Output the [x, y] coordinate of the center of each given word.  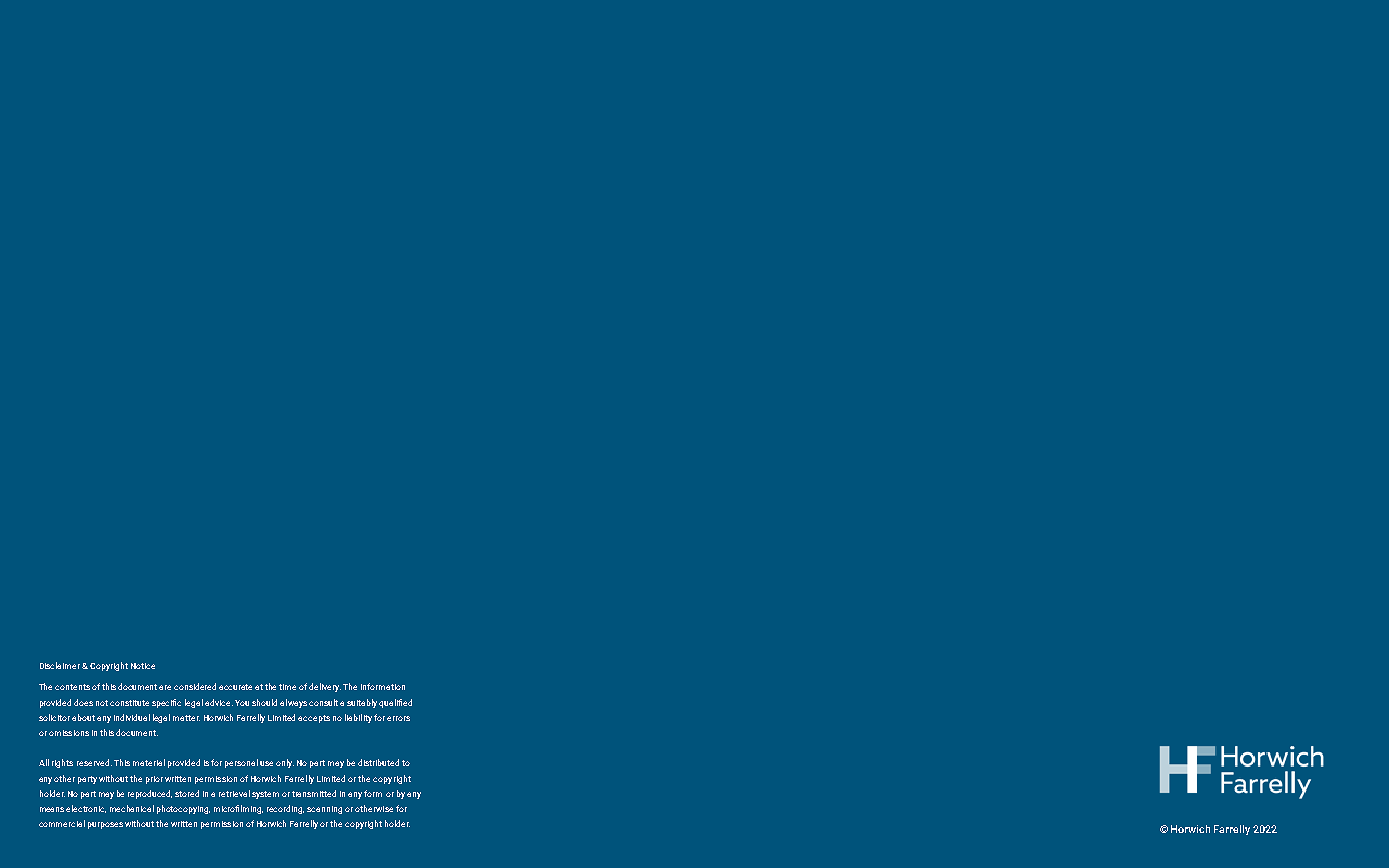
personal [241, 763]
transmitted [314, 793]
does [83, 702]
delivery [325, 687]
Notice [143, 666]
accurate [235, 687]
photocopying [183, 809]
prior [154, 780]
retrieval [234, 793]
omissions [69, 733]
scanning [324, 810]
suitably [362, 703]
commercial [62, 823]
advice [219, 702]
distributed [378, 762]
